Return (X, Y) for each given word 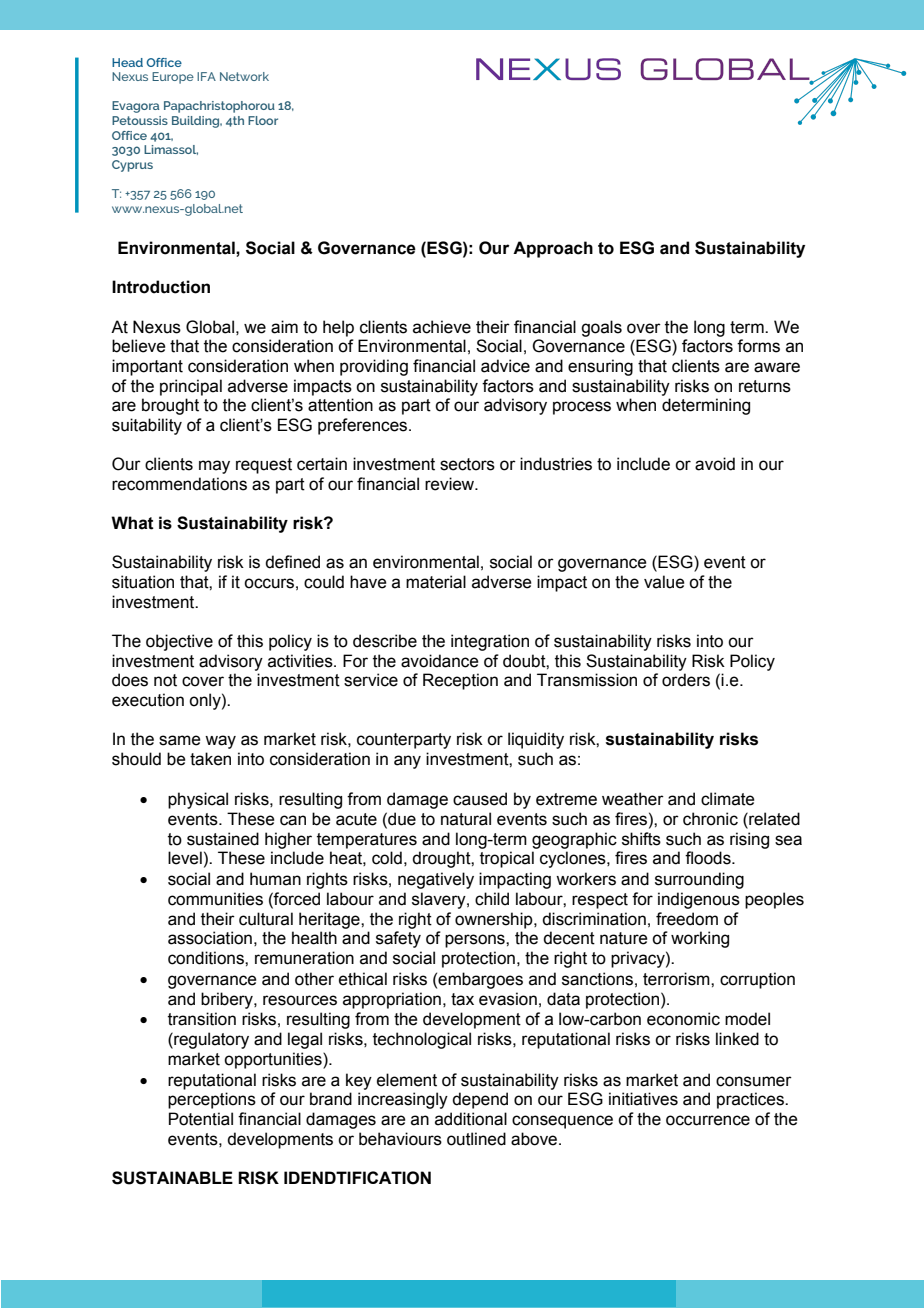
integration (490, 642)
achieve (442, 327)
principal (191, 387)
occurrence (708, 1120)
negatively (436, 880)
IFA (206, 76)
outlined (476, 1139)
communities (215, 899)
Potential (201, 1119)
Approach (553, 249)
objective (179, 642)
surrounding (699, 880)
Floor (263, 120)
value (664, 582)
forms (758, 346)
